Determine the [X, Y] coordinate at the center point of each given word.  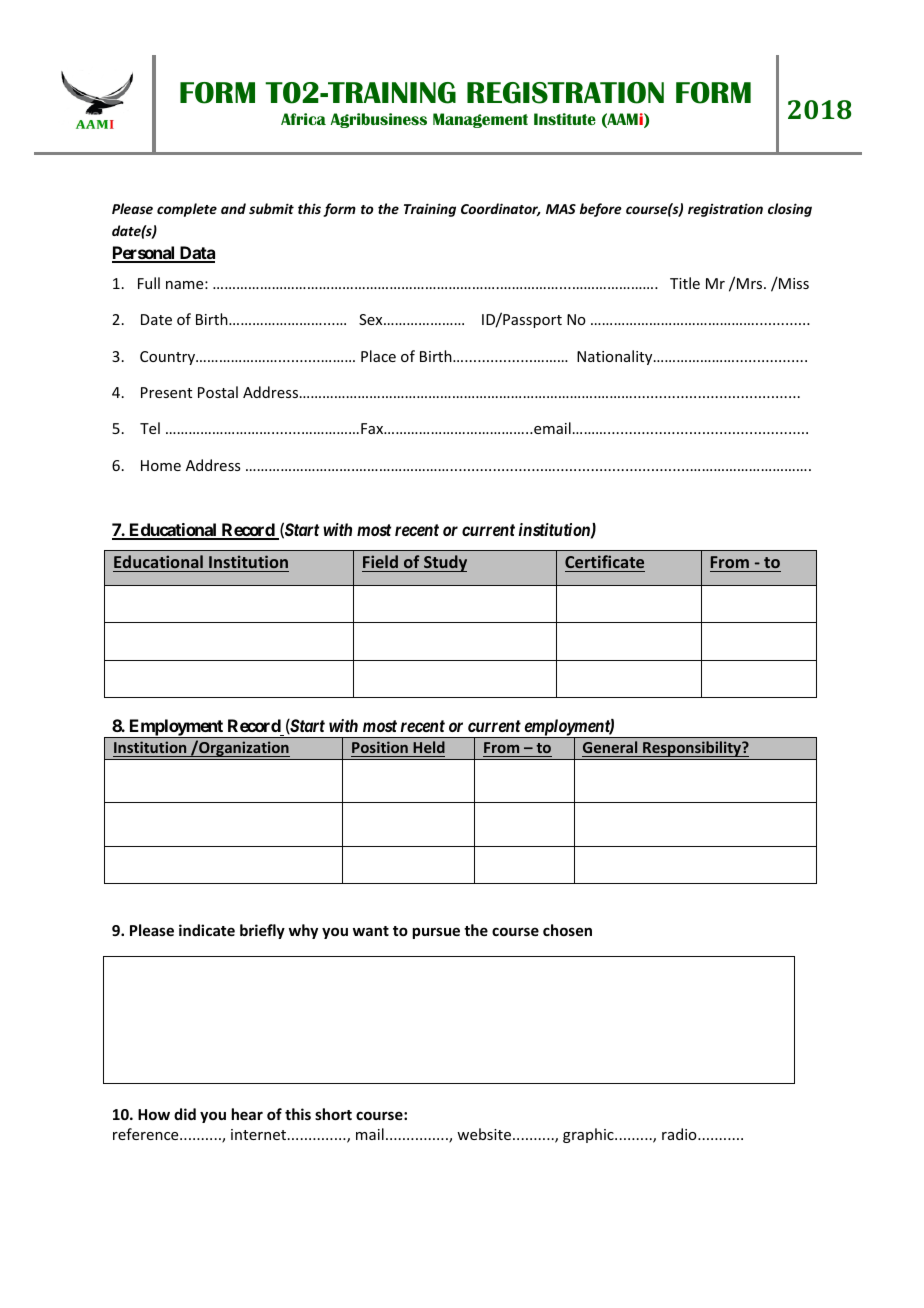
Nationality [616, 357]
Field [381, 563]
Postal [218, 392]
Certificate [605, 563]
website [485, 1134]
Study [444, 563]
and [233, 208]
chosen [567, 930]
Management [480, 120]
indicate [207, 930]
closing [790, 210]
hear [247, 1114]
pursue [436, 933]
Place [378, 356]
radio [680, 1134]
